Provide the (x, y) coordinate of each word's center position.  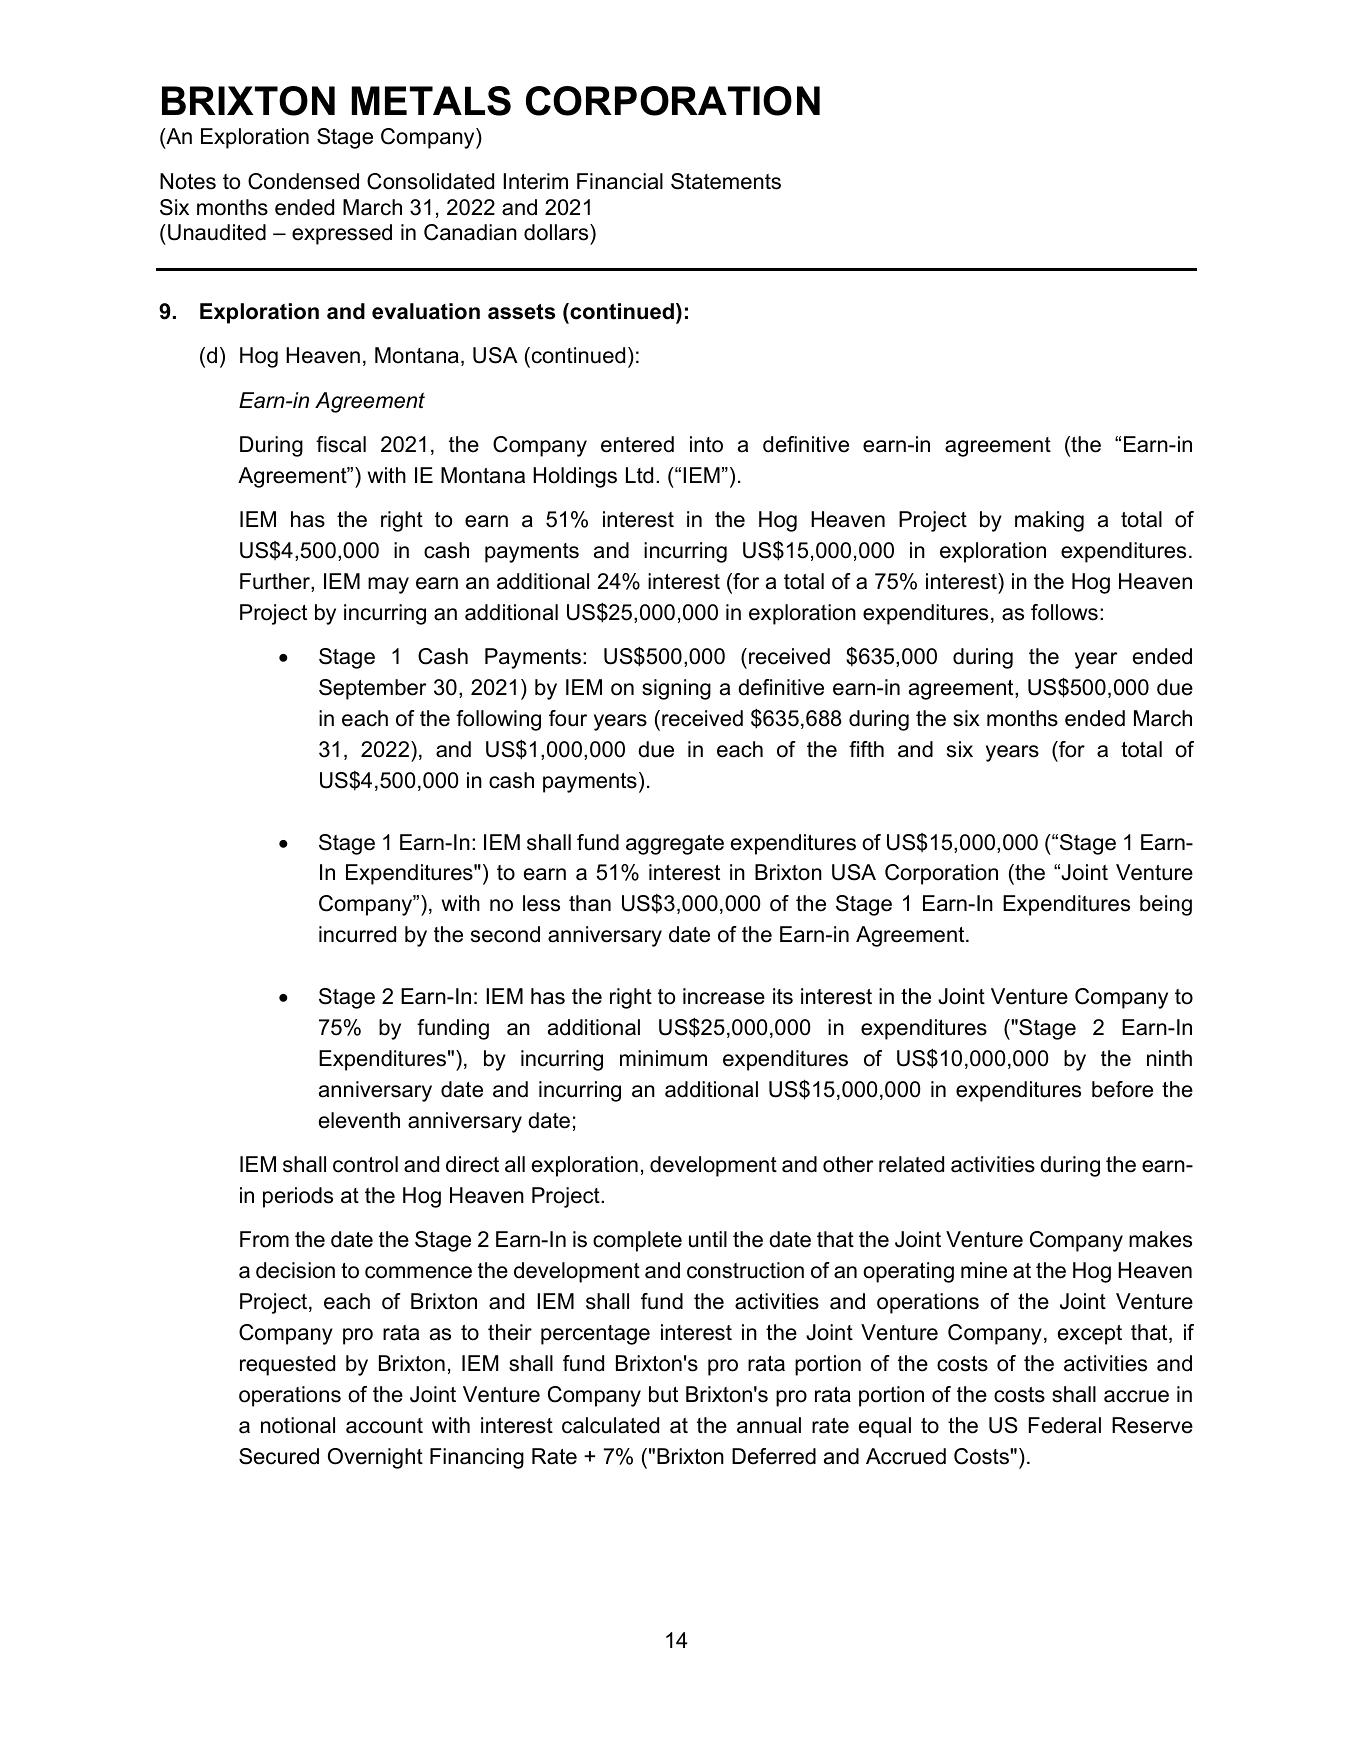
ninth (1169, 1058)
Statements (726, 181)
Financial (620, 181)
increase (724, 996)
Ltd (639, 475)
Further (276, 582)
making (1049, 521)
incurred (357, 934)
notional (298, 1425)
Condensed (303, 181)
